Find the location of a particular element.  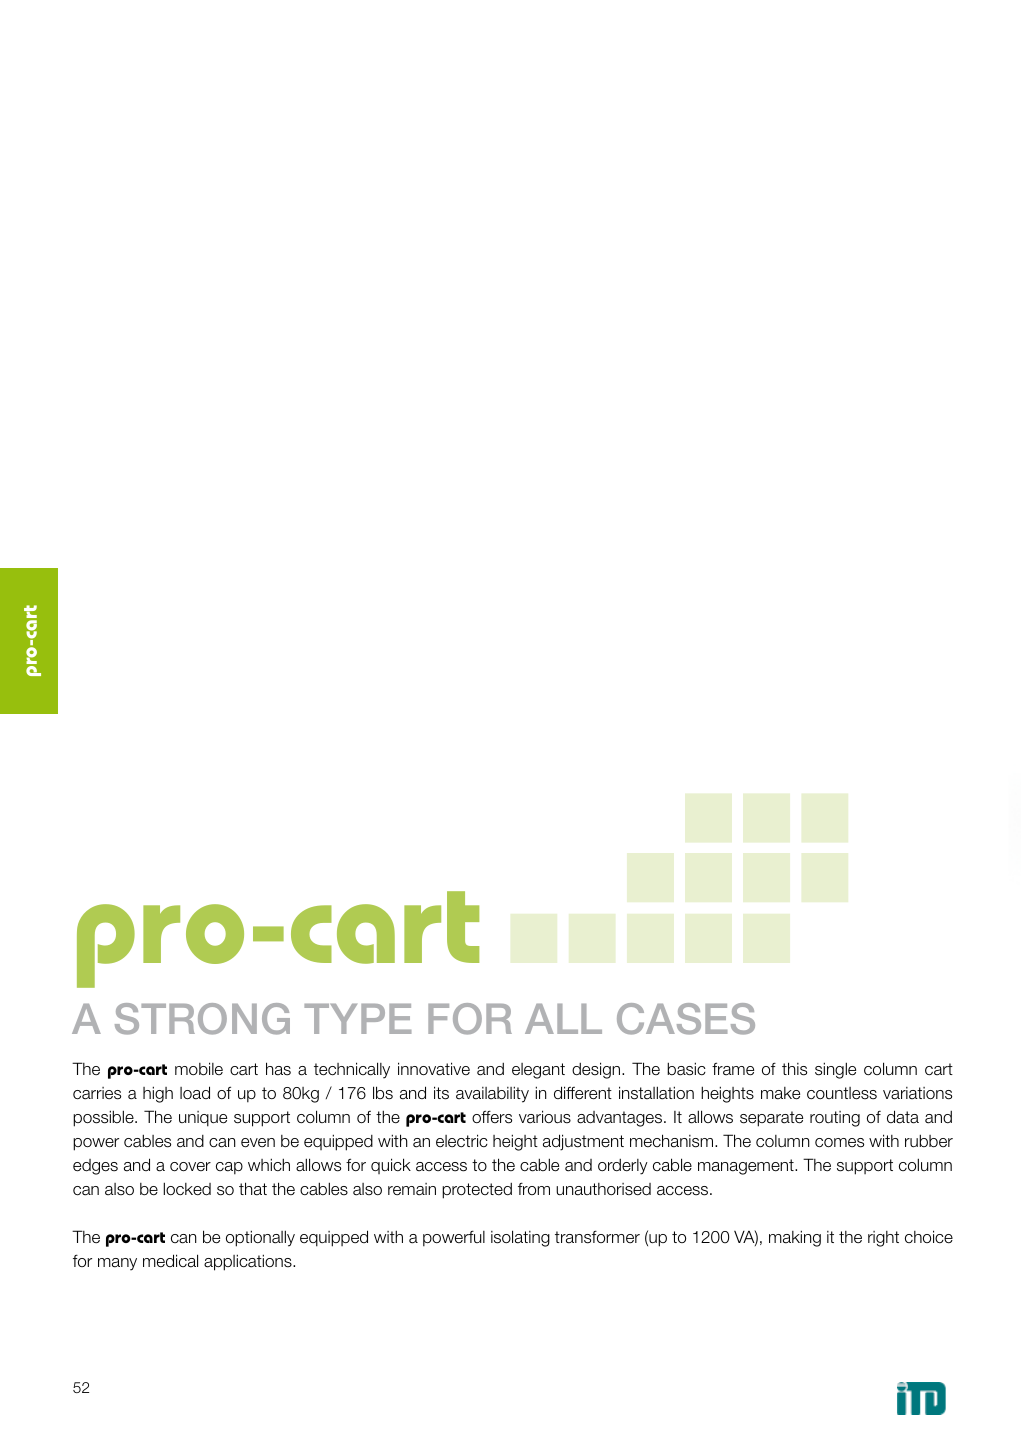

strong is located at coordinates (202, 1019).
